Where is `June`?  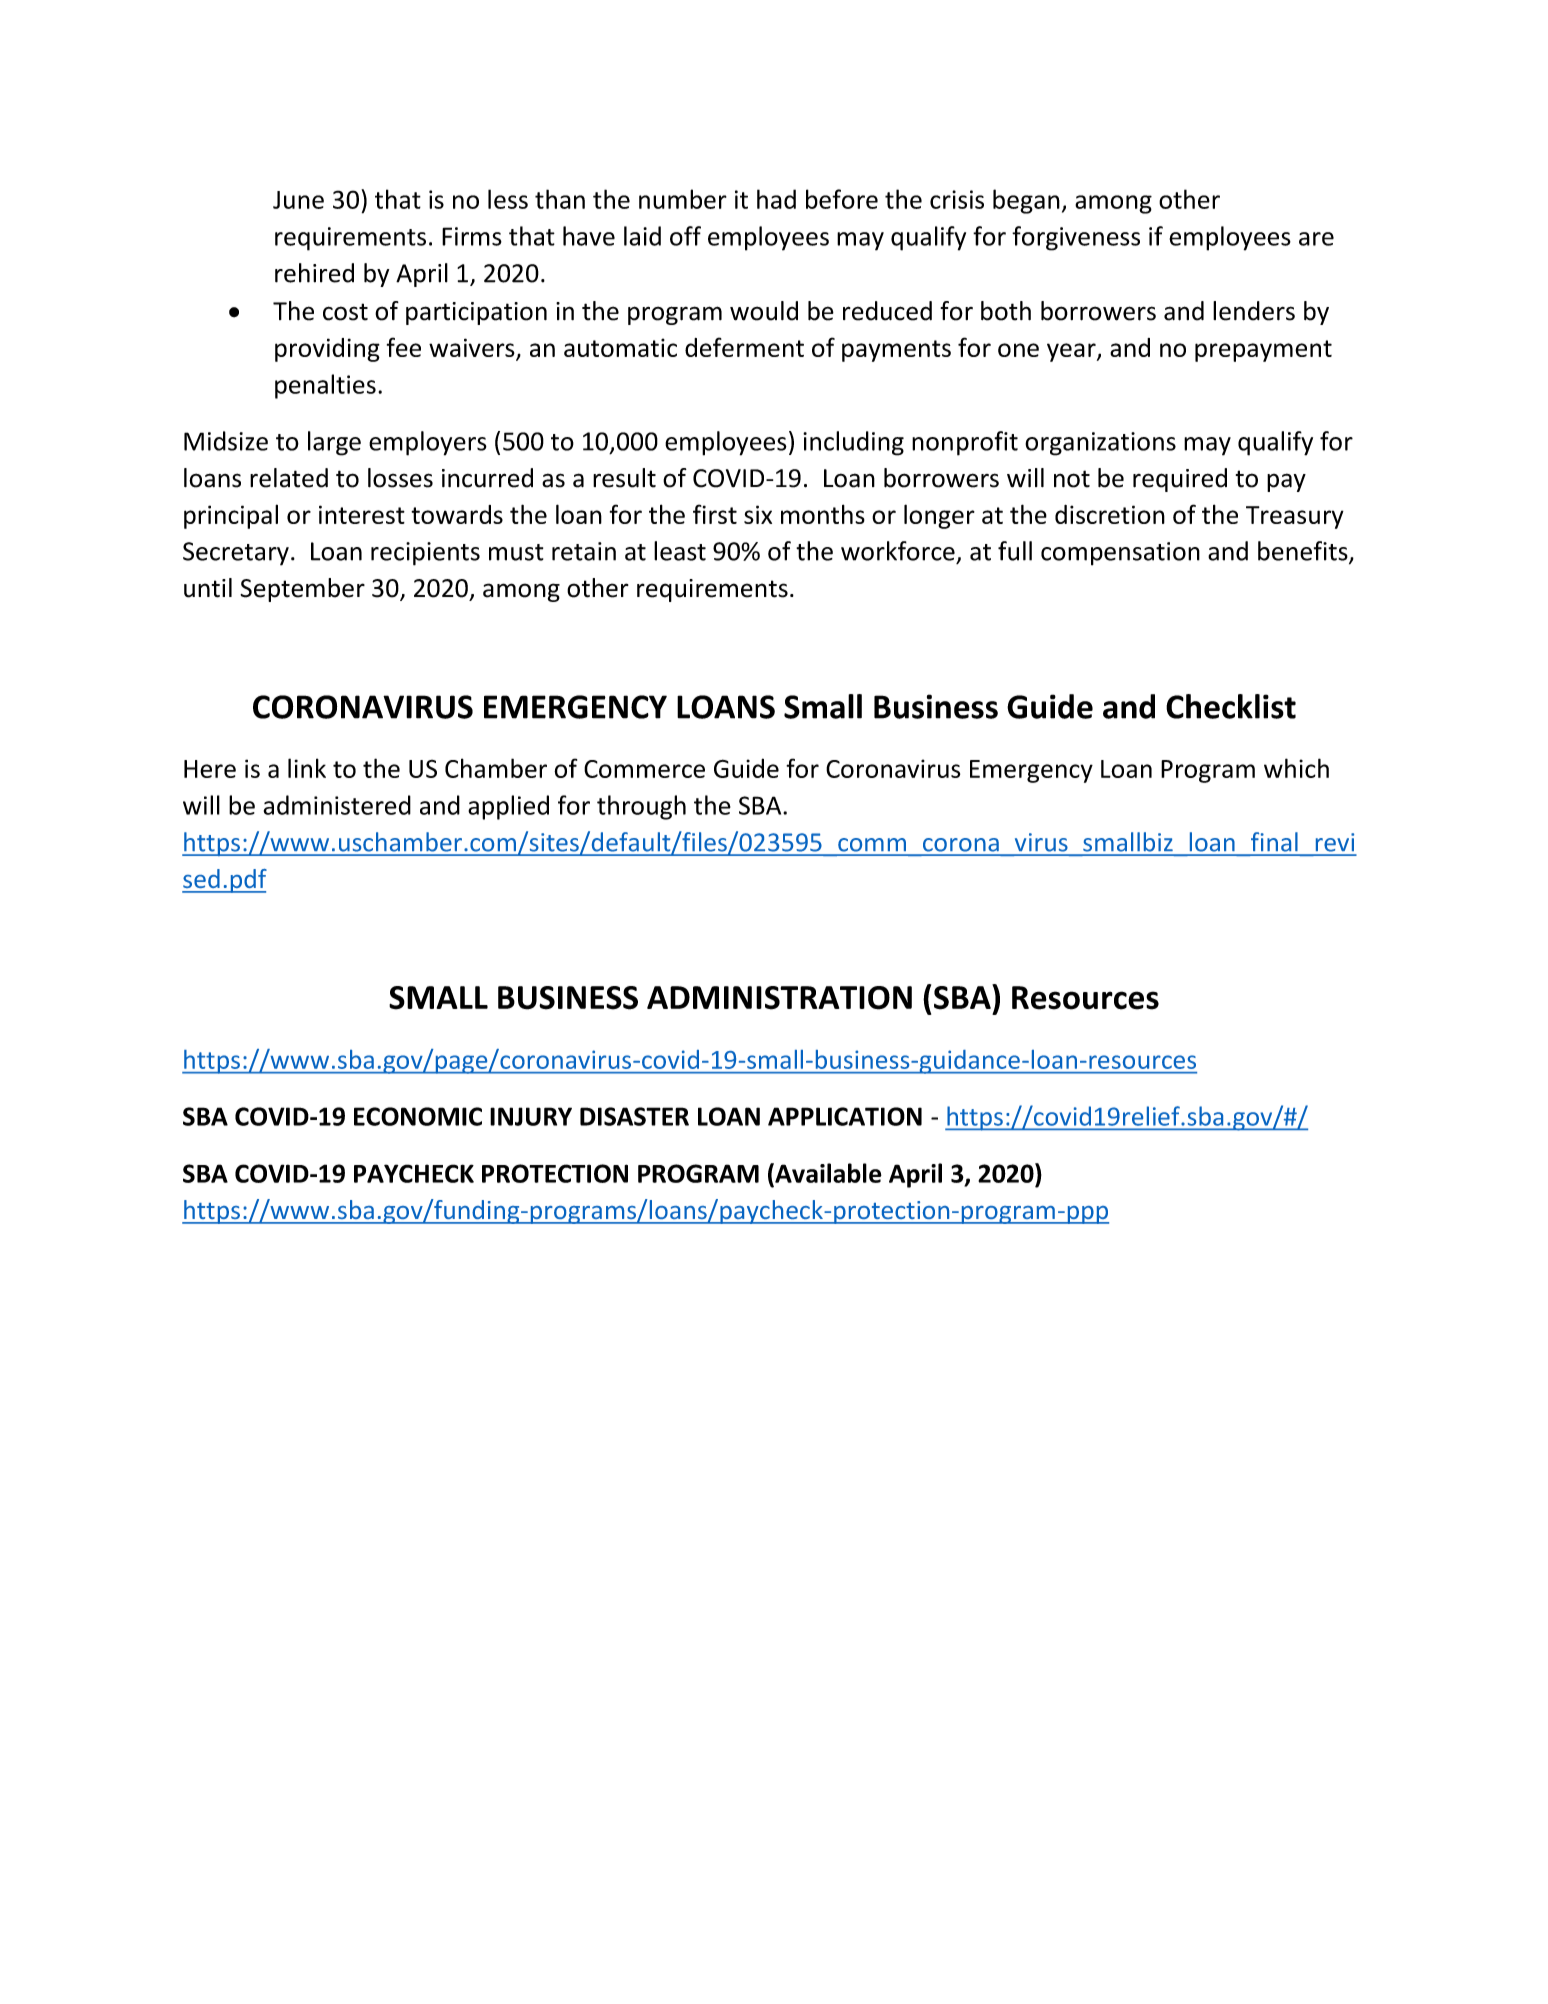
June is located at coordinates (298, 200).
